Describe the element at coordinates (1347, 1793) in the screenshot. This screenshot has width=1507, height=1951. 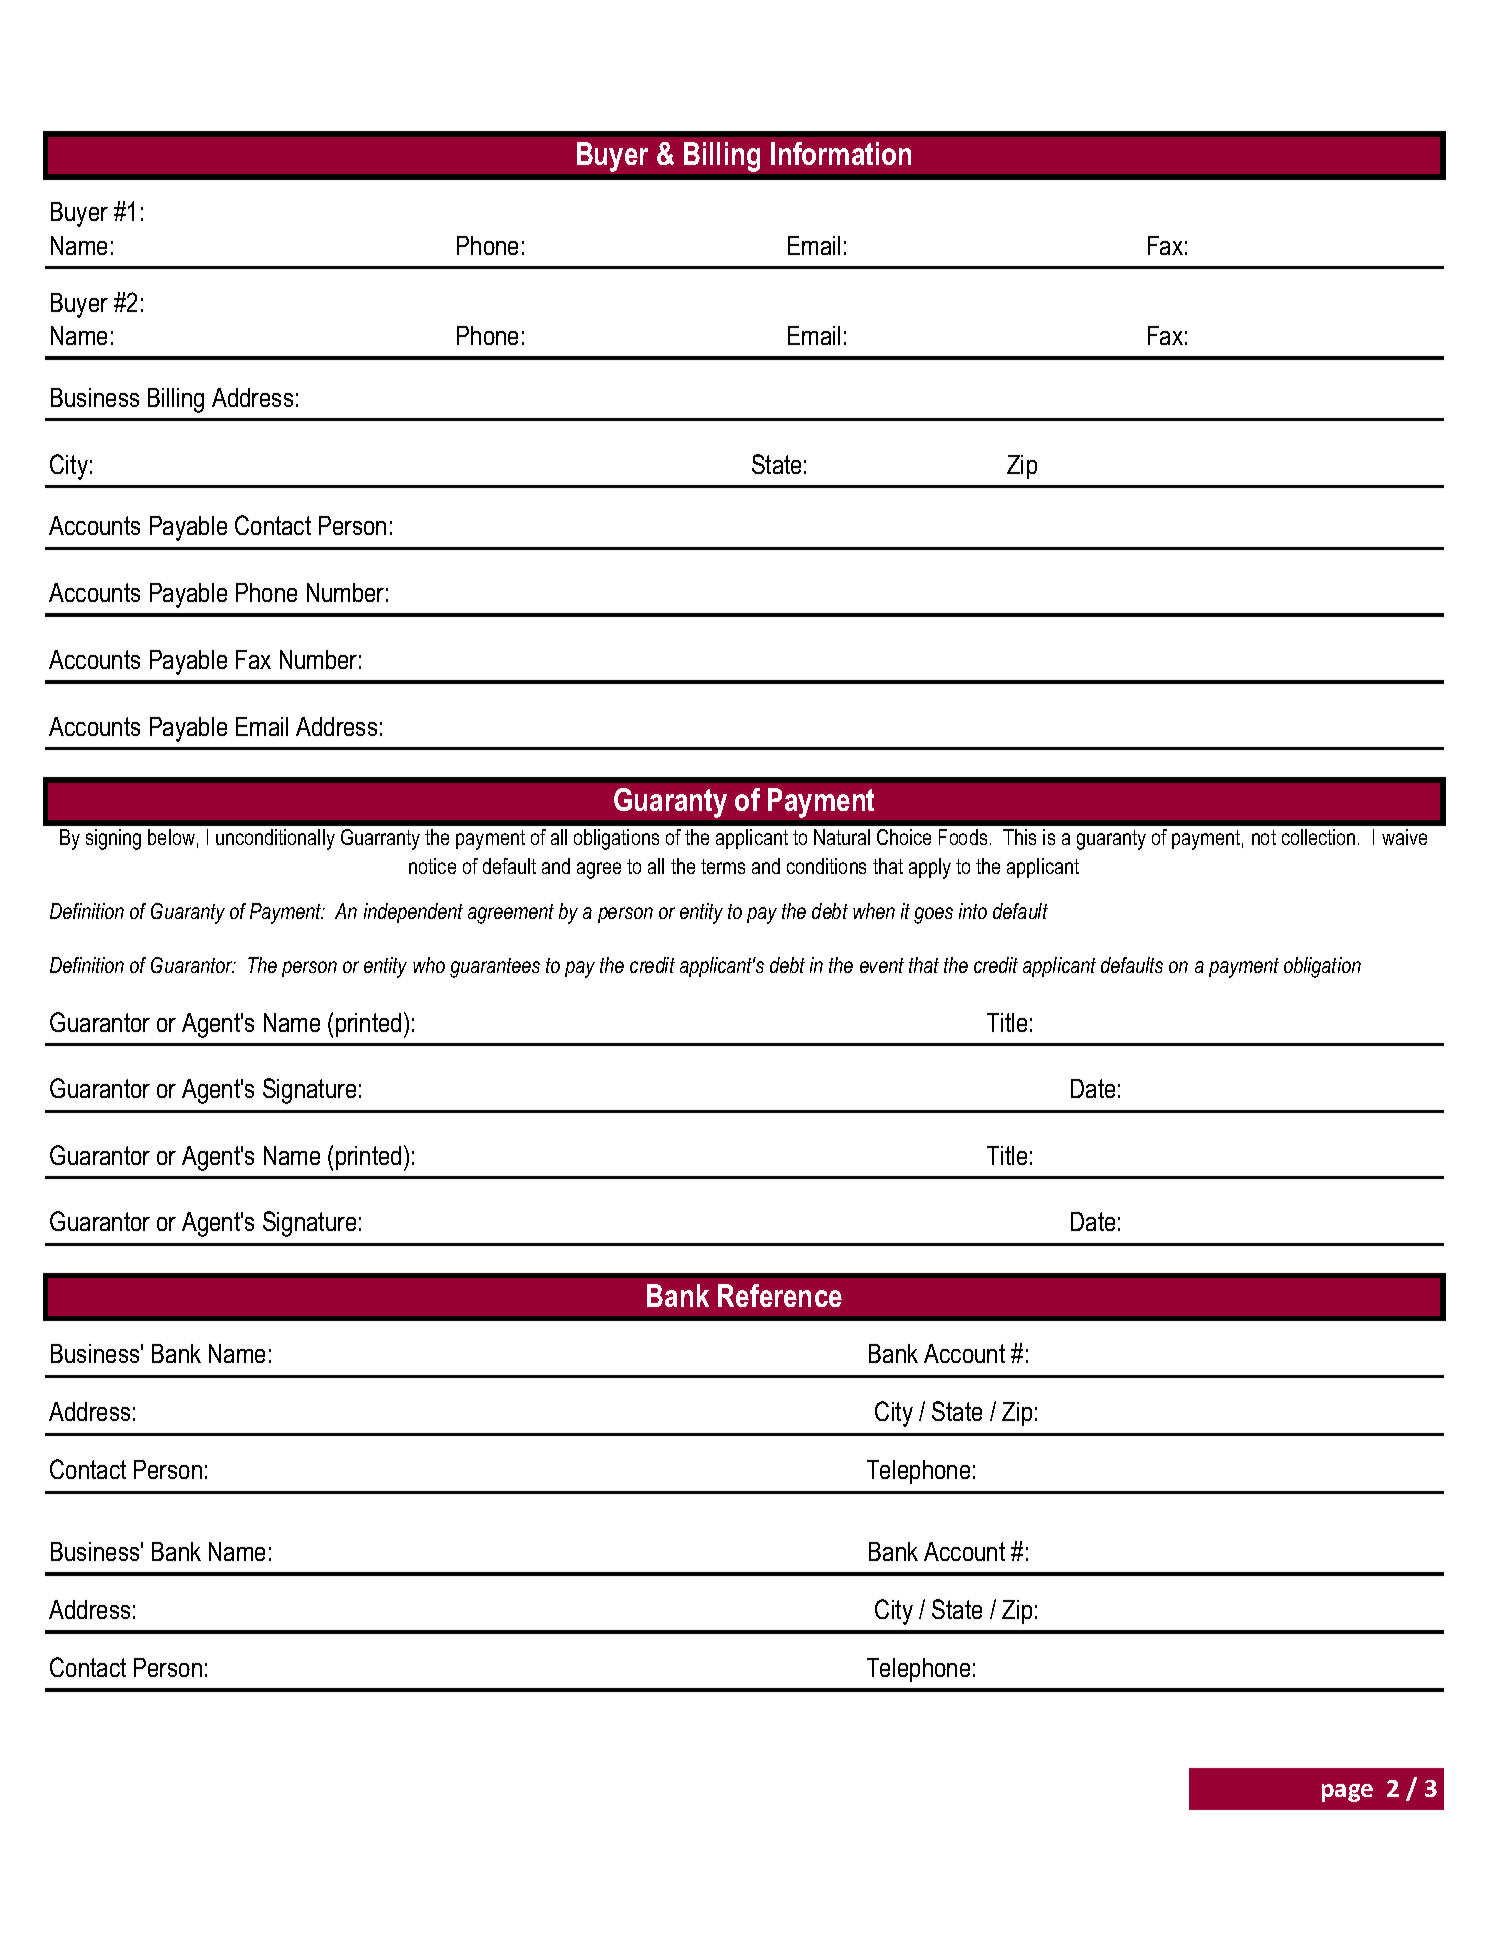
I see `page` at that location.
